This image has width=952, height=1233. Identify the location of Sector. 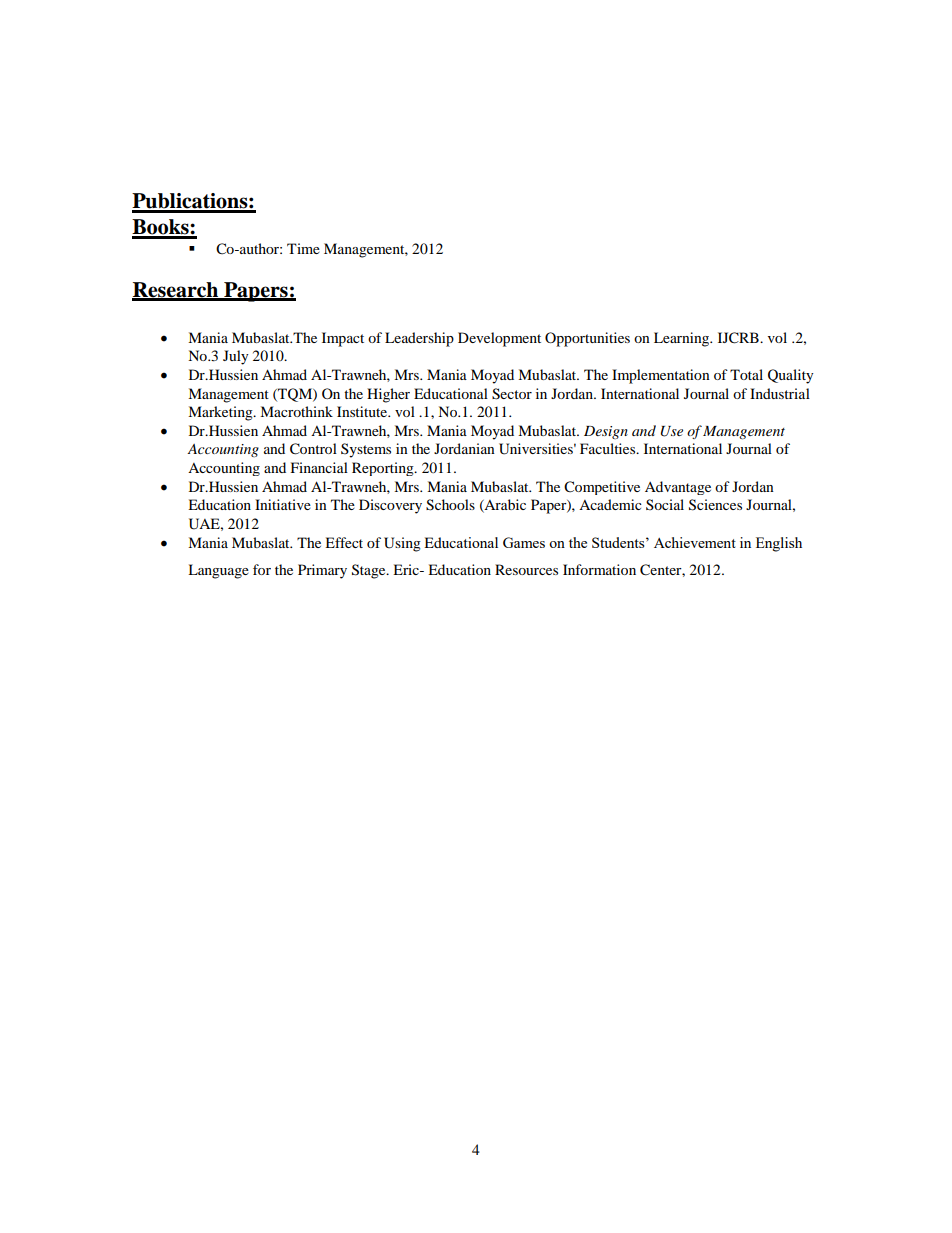
(512, 394).
